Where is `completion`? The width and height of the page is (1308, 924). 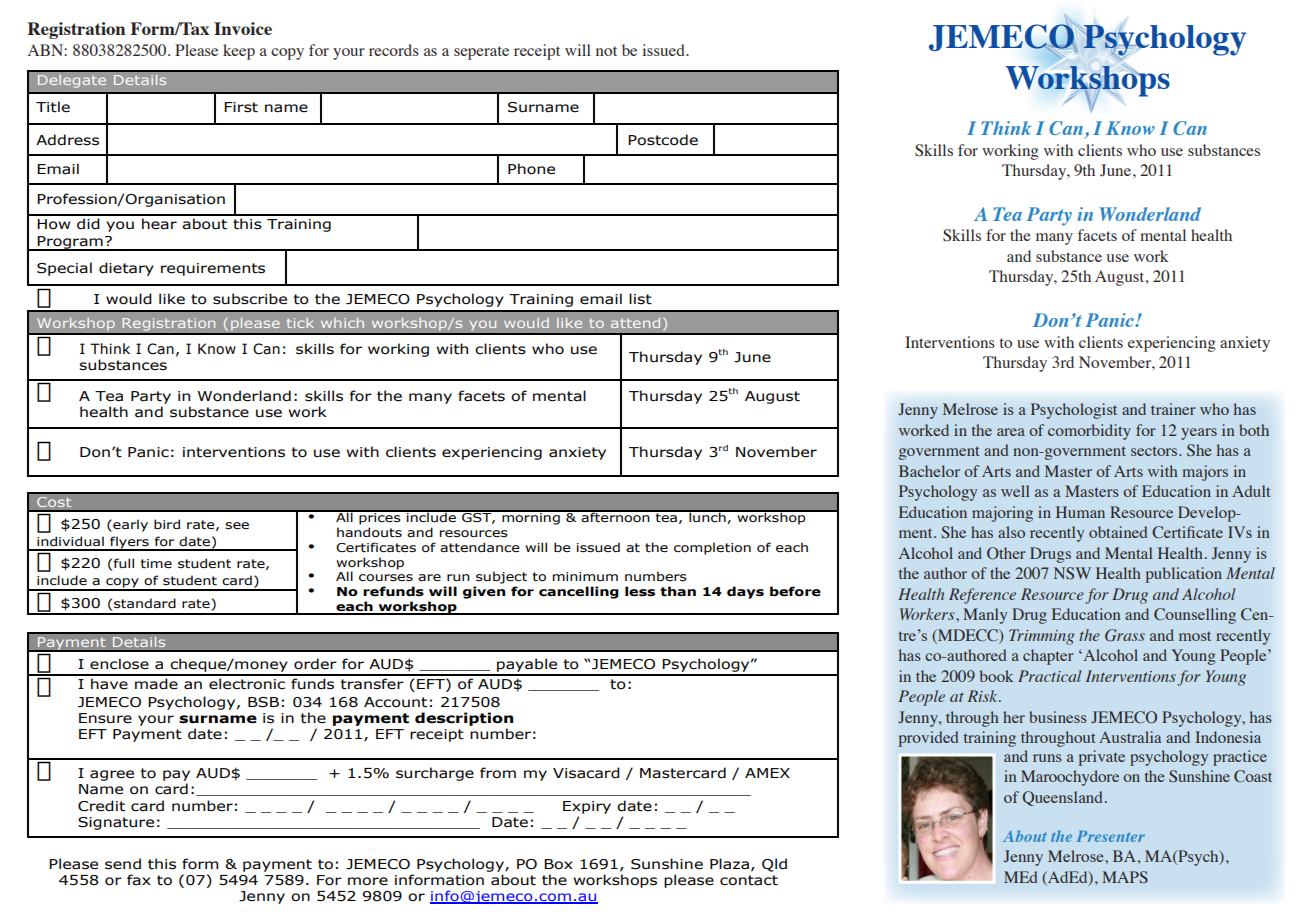 completion is located at coordinates (712, 548).
